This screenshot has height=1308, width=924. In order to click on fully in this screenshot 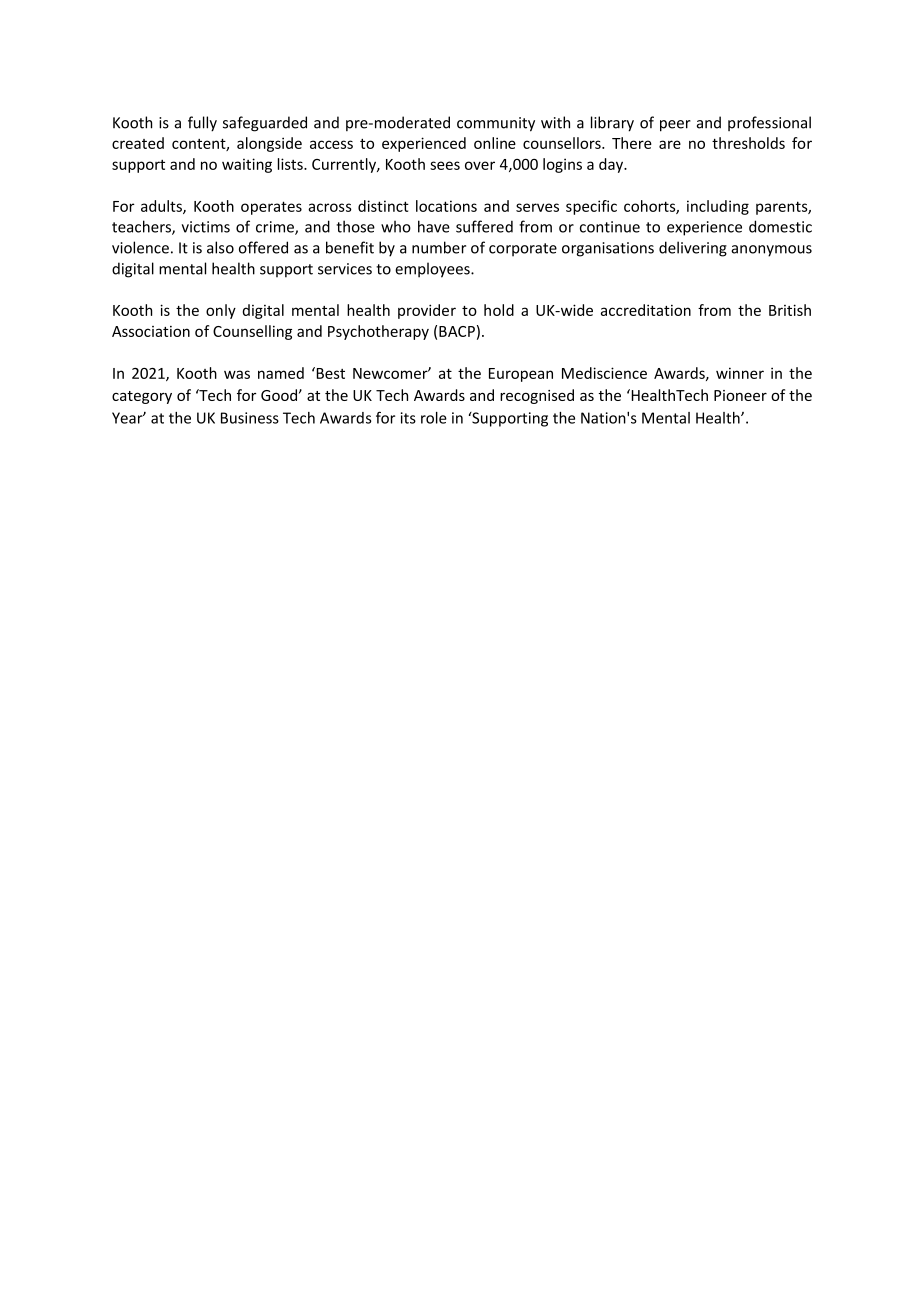, I will do `click(202, 124)`.
